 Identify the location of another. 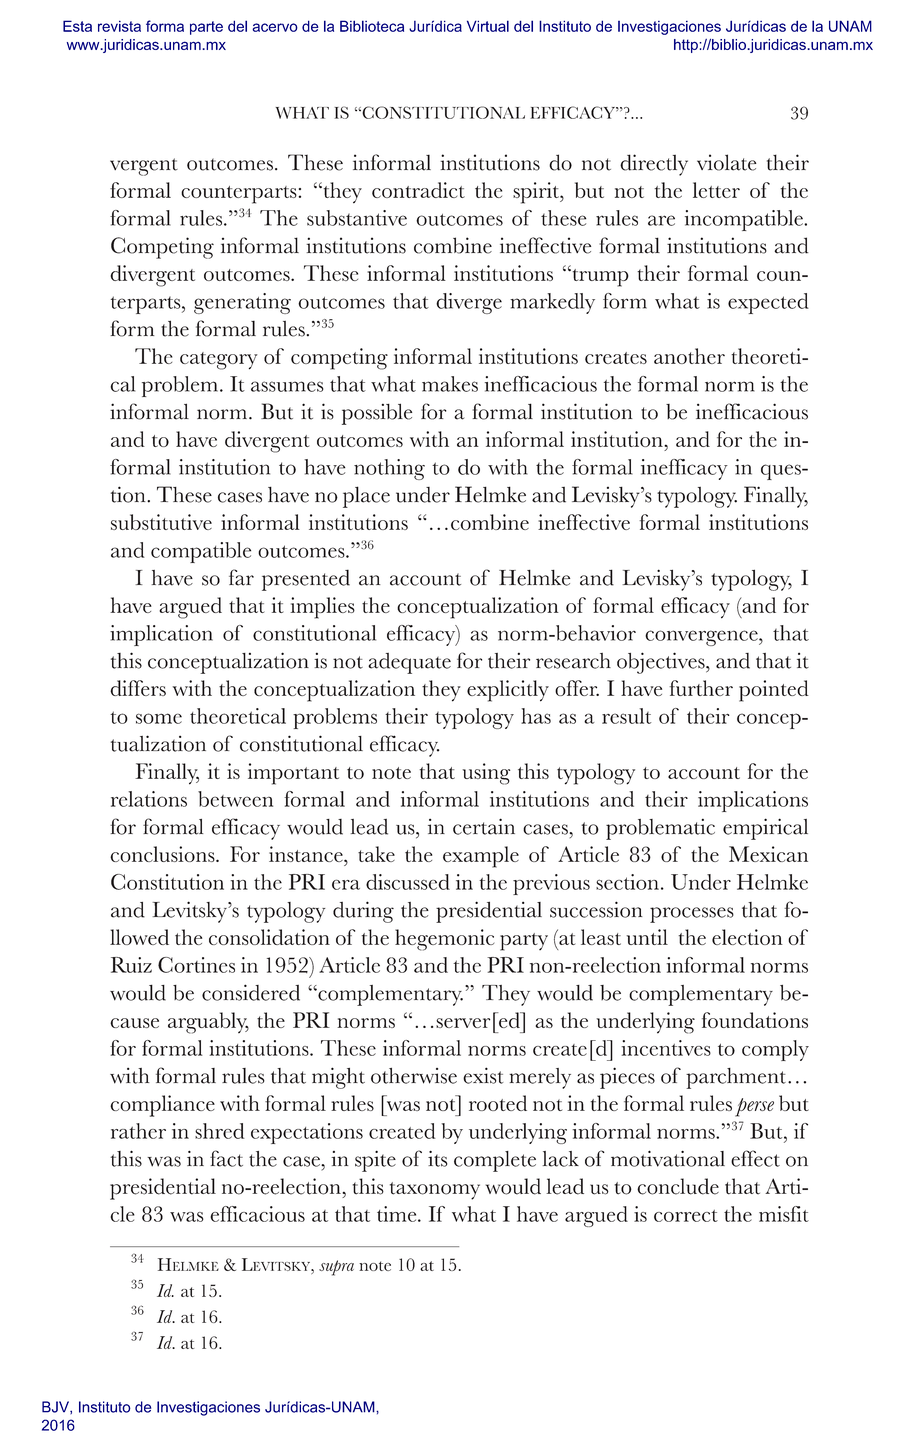
(689, 356).
